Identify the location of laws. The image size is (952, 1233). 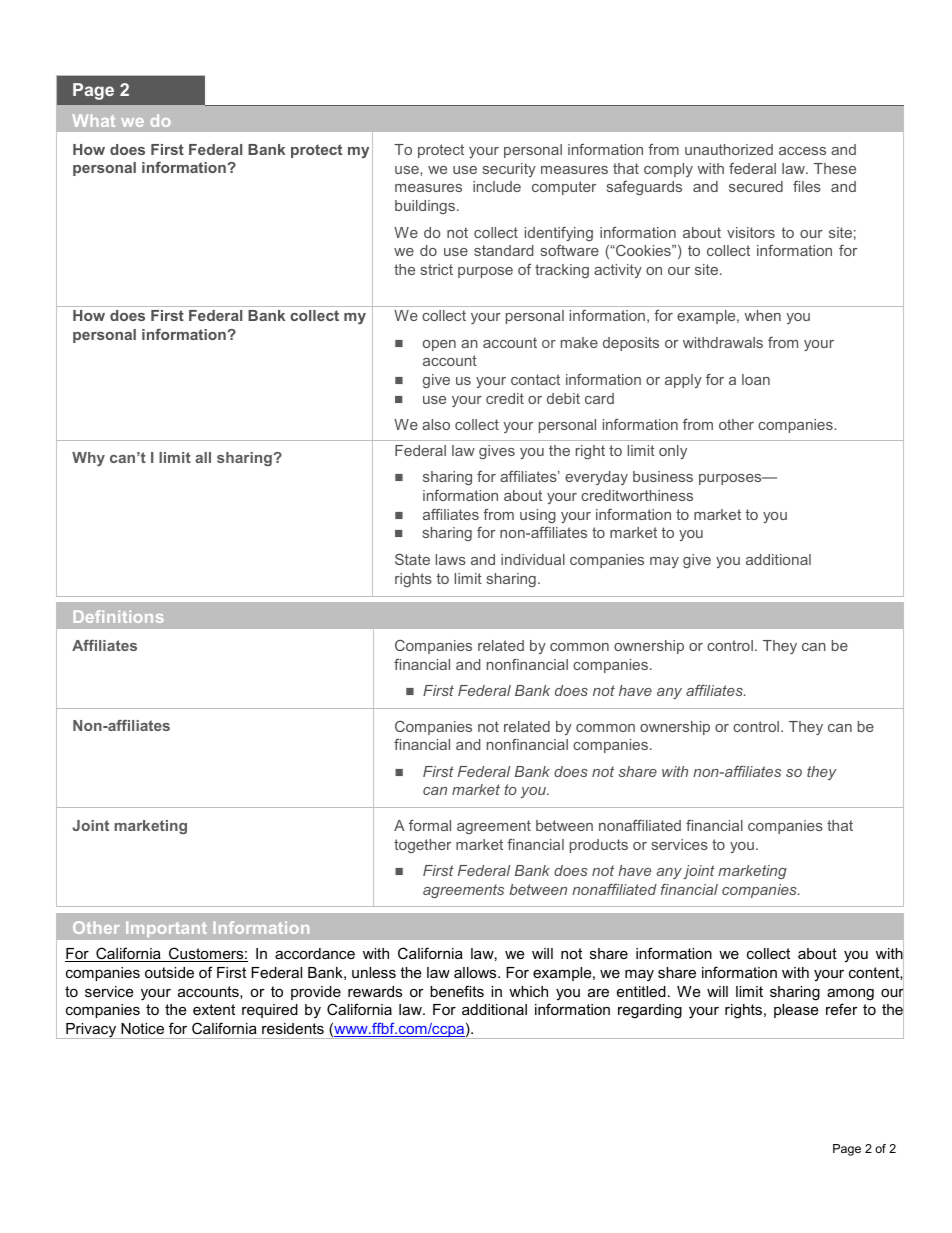
(451, 559).
